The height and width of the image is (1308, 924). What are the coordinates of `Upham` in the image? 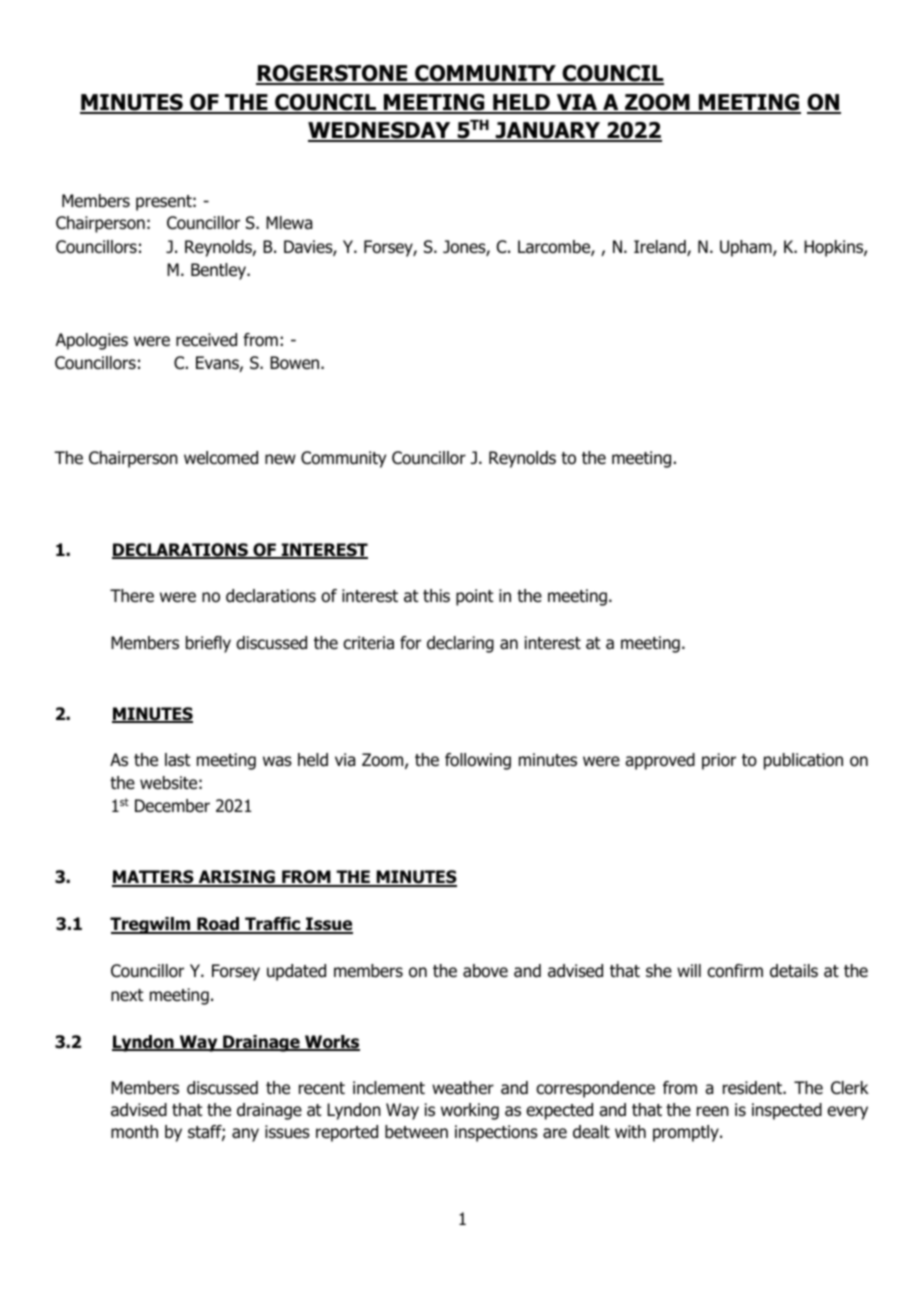 It's located at (747, 248).
